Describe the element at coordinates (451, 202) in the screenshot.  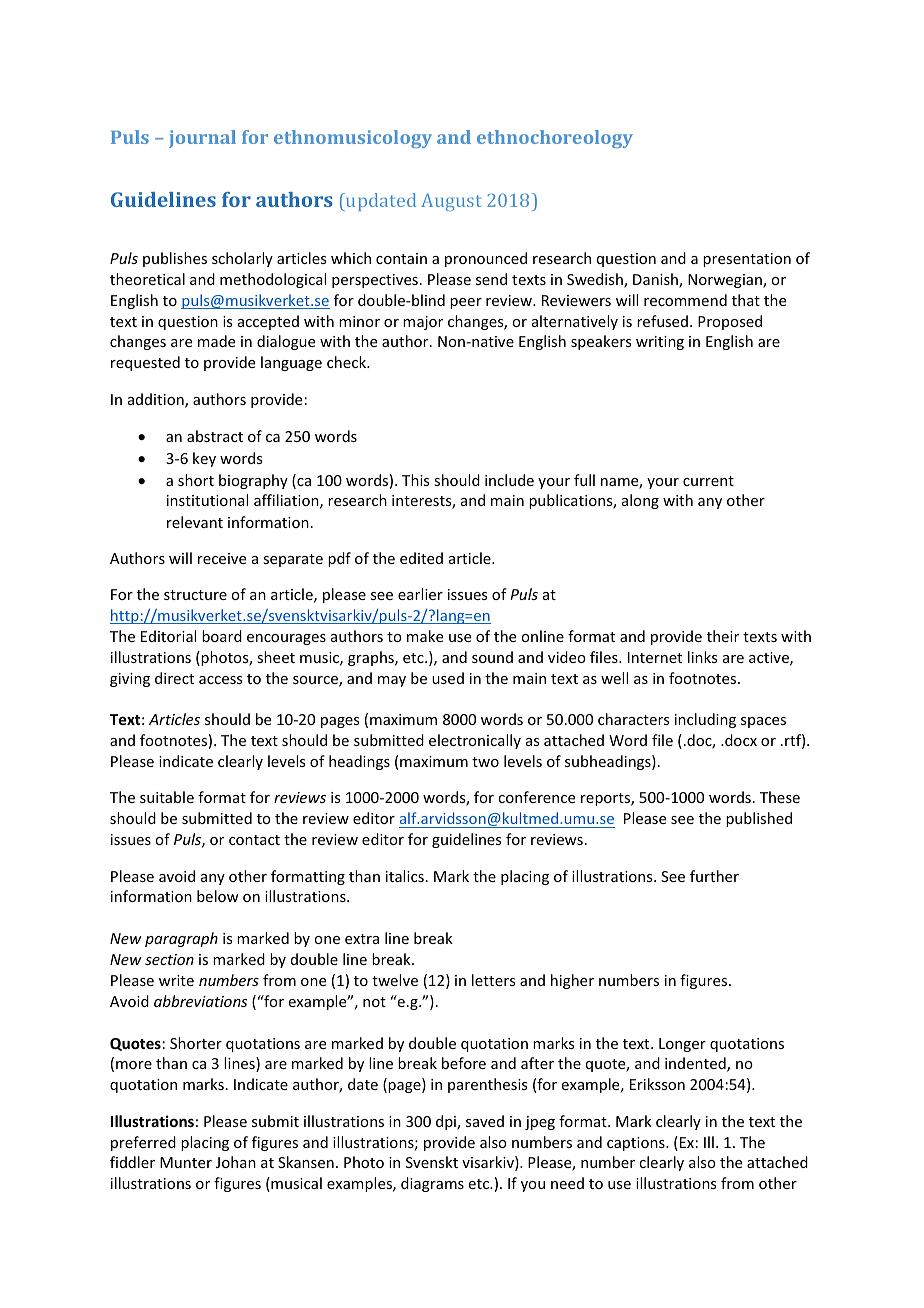
I see `August` at that location.
